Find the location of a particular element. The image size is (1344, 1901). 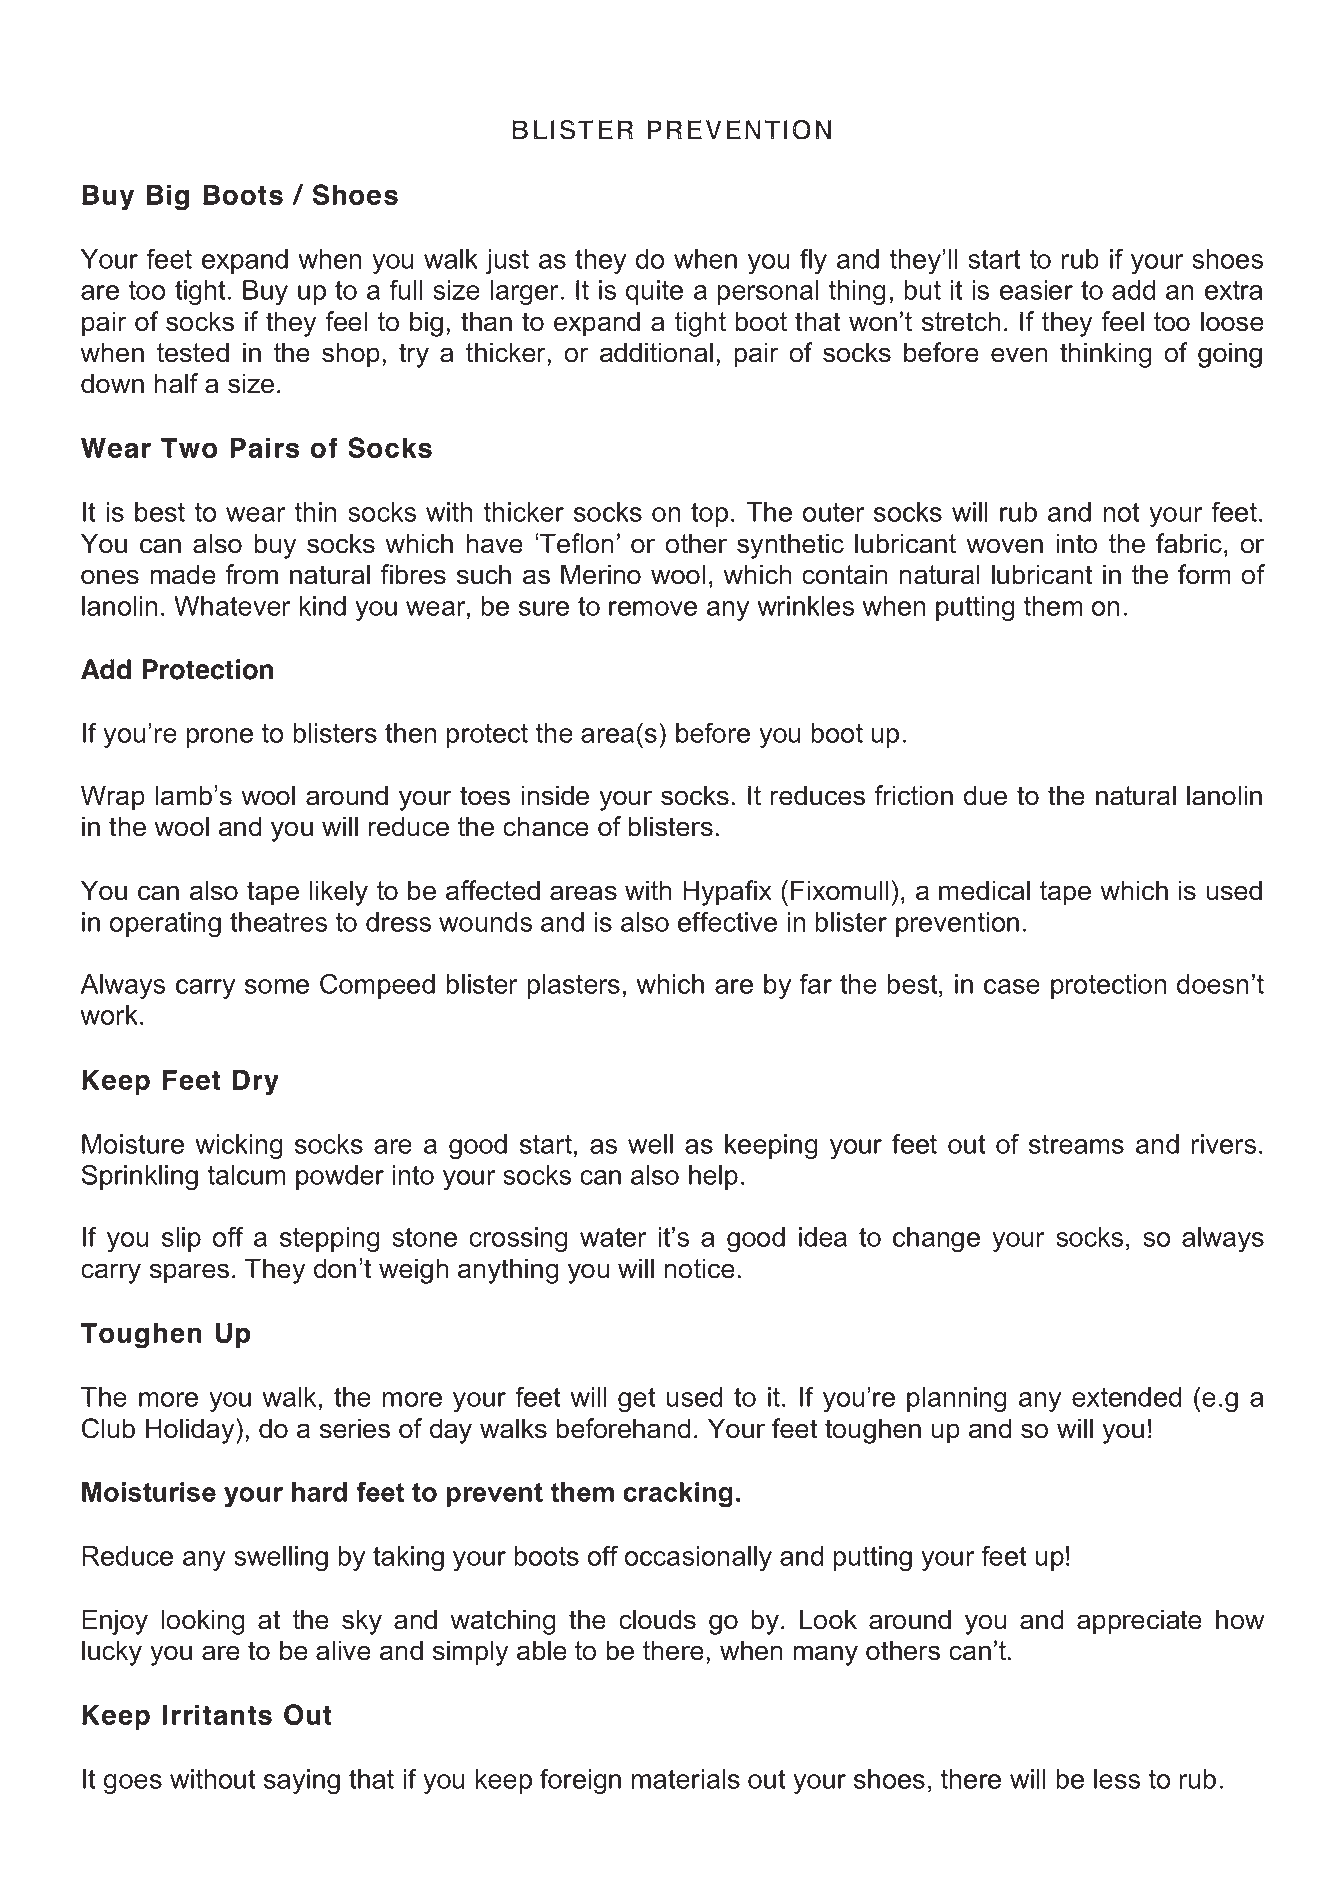

Irritants is located at coordinates (217, 1715).
